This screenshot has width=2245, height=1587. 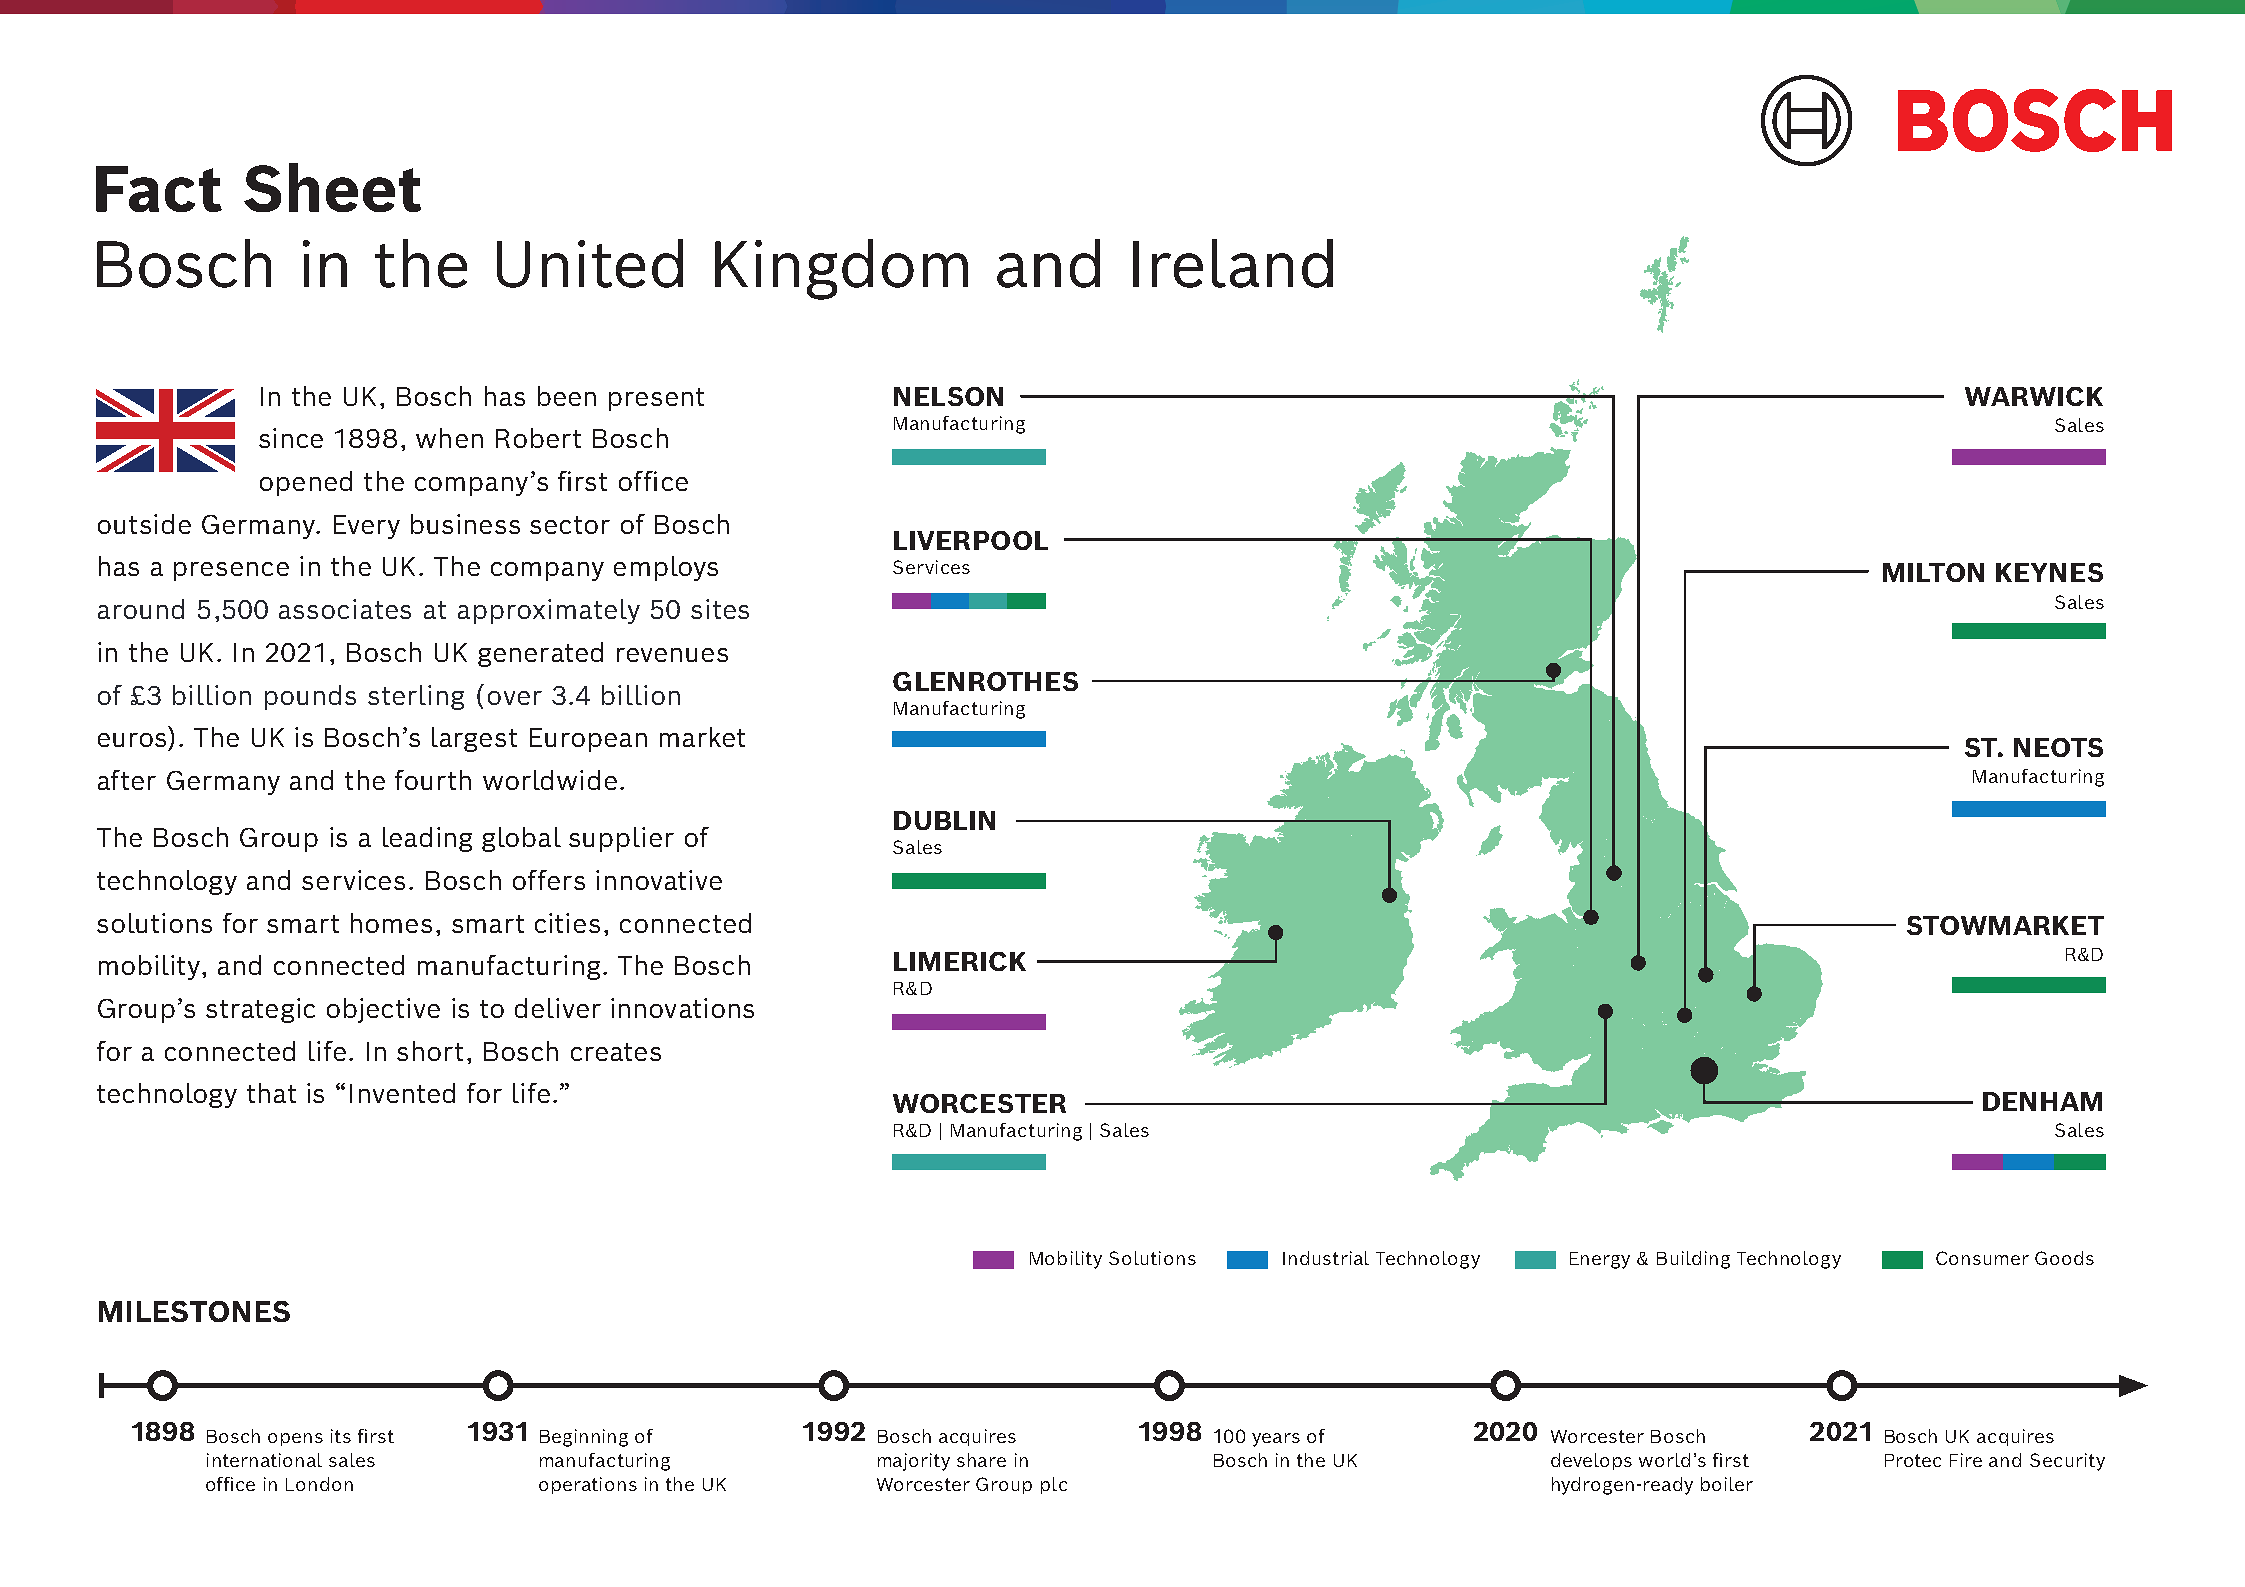 I want to click on Invented, so click(x=402, y=1093).
